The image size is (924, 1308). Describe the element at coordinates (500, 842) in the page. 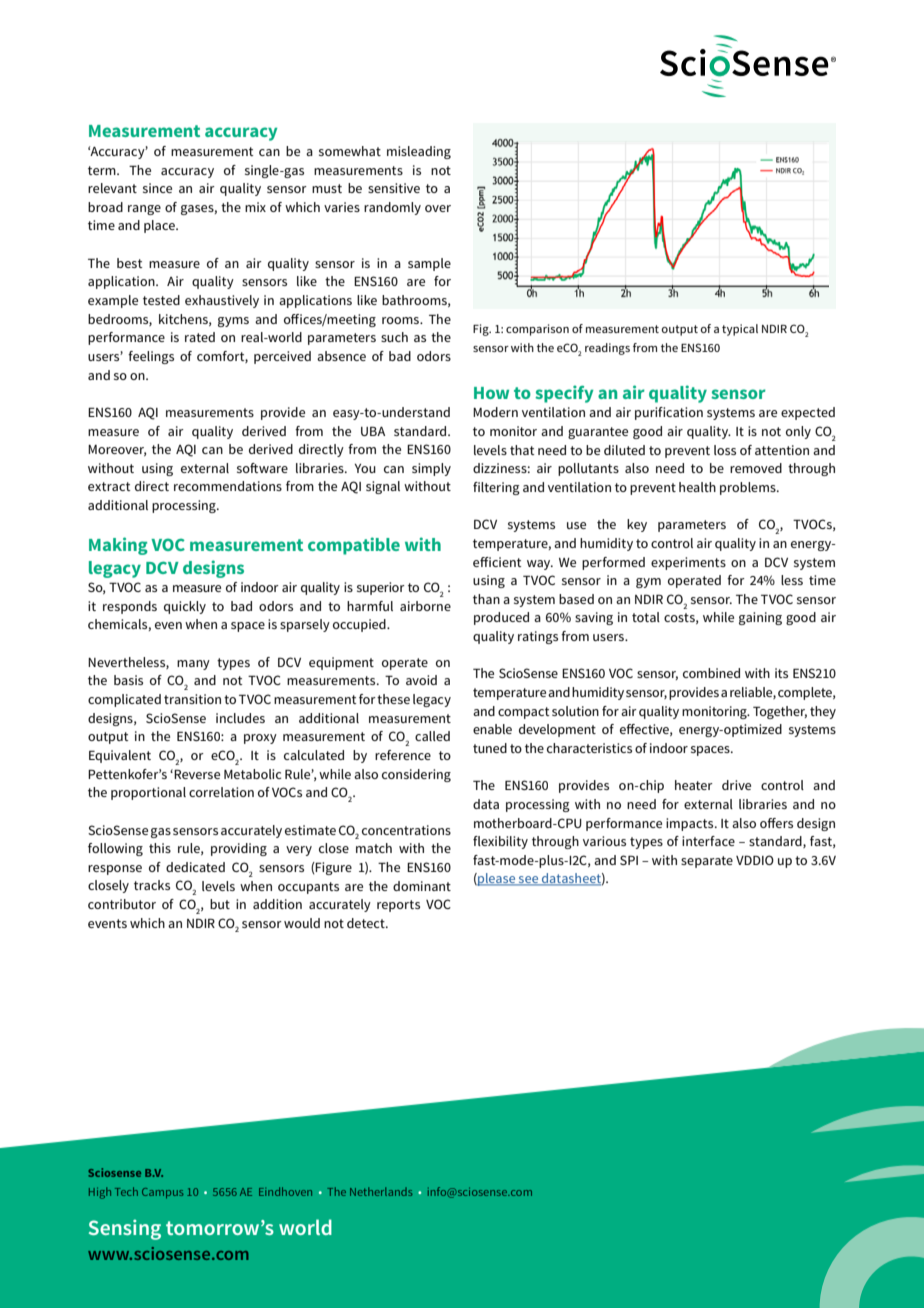

I see `flexibility` at that location.
